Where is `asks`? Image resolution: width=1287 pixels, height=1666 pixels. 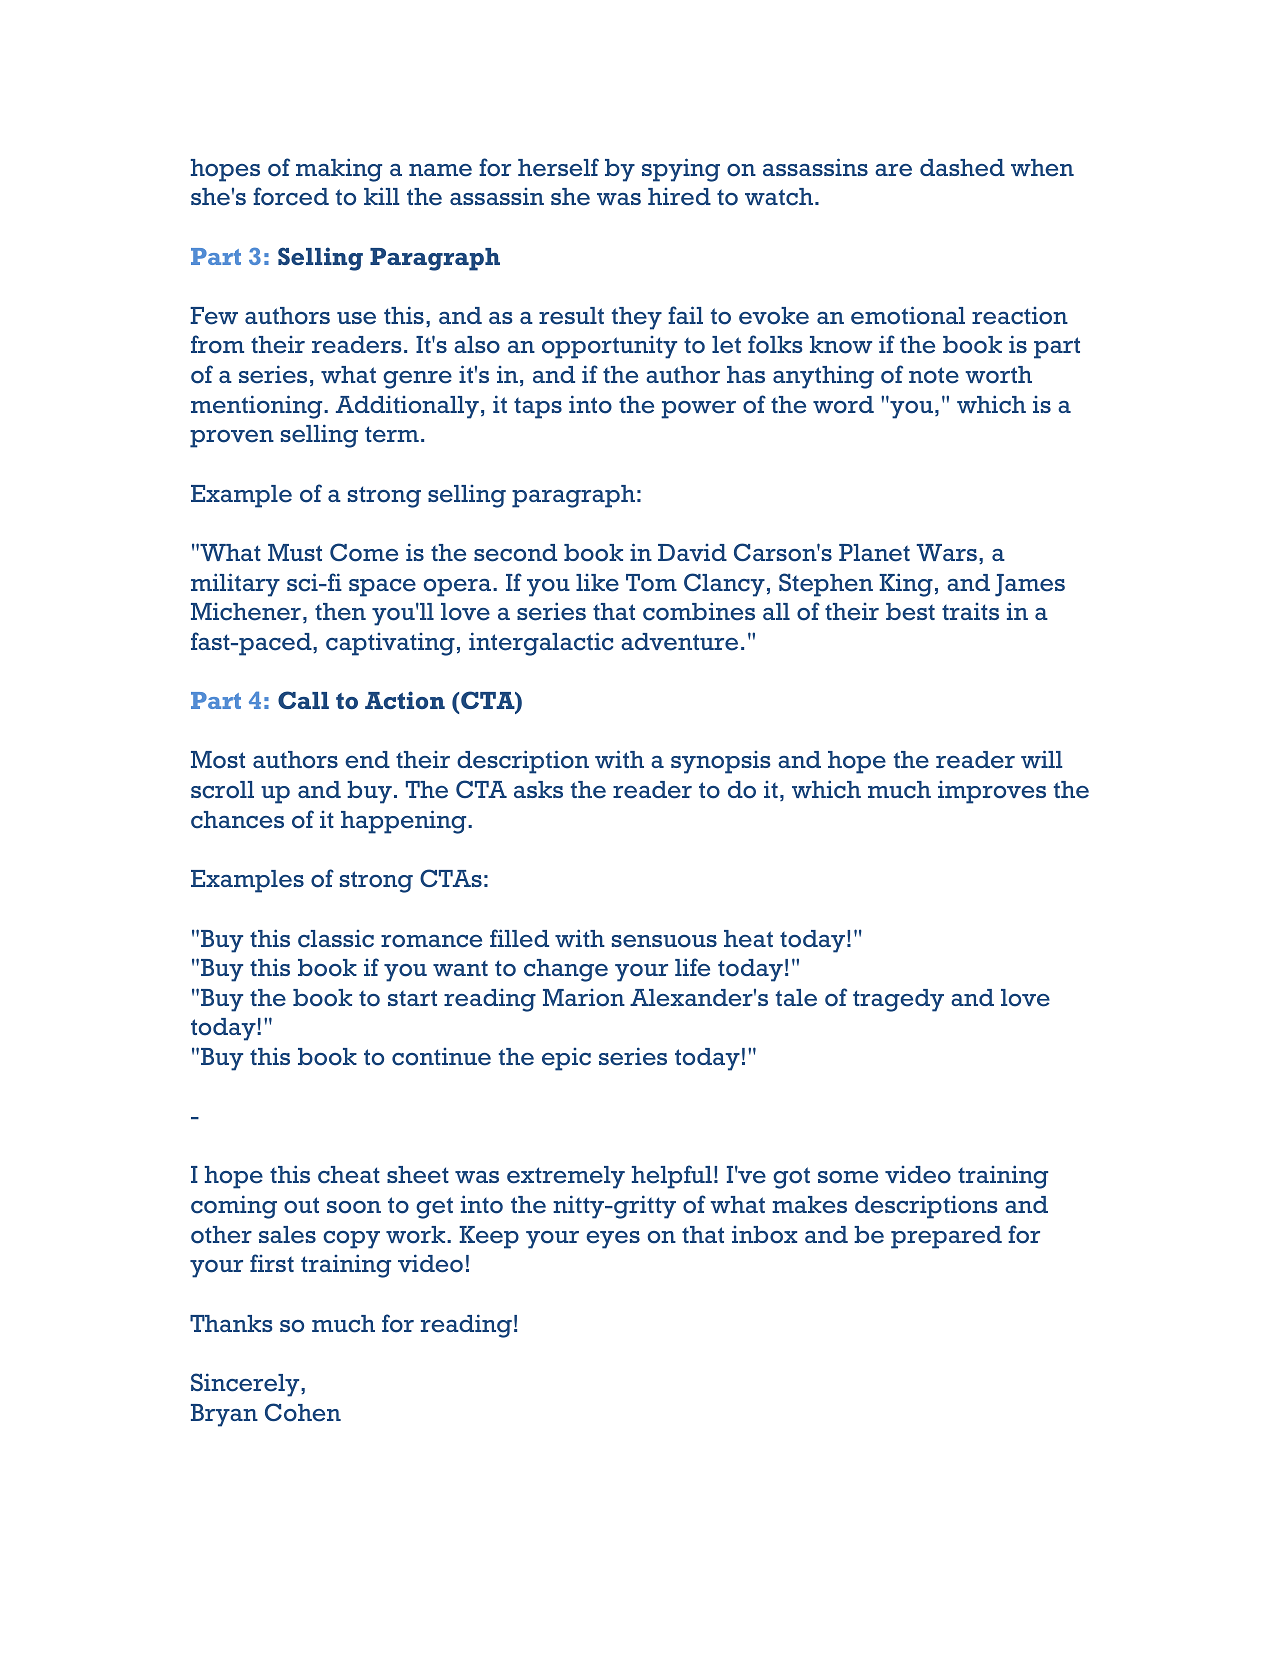
asks is located at coordinates (538, 789).
